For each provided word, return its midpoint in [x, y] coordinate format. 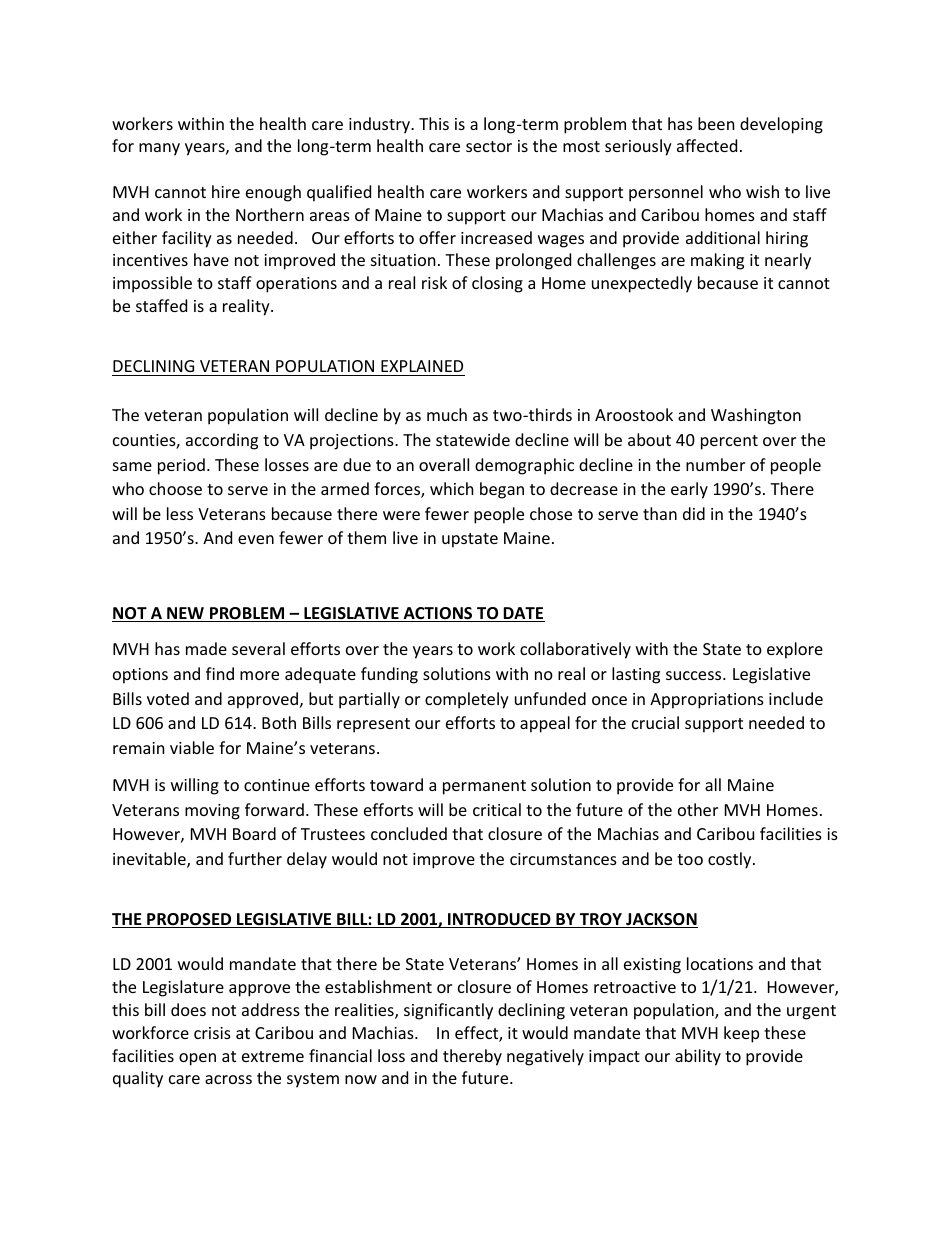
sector [489, 146]
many [159, 149]
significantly [448, 1011]
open [197, 1059]
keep [741, 1034]
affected [707, 145]
